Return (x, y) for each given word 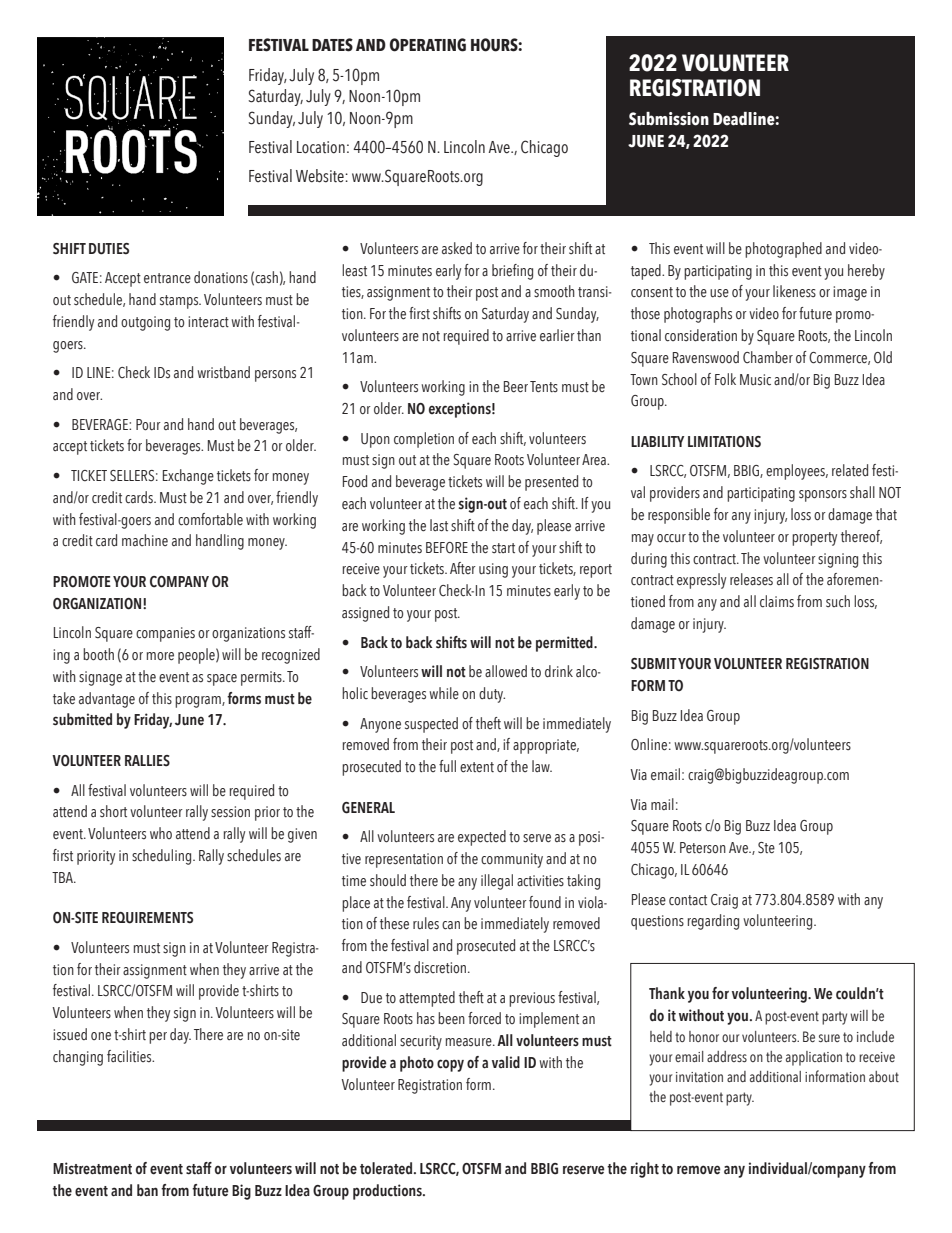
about (884, 1076)
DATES (332, 45)
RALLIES (147, 760)
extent (477, 767)
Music (755, 380)
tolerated (387, 1168)
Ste (766, 848)
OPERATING (428, 45)
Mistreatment (92, 1168)
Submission (669, 119)
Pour (148, 425)
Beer (516, 387)
